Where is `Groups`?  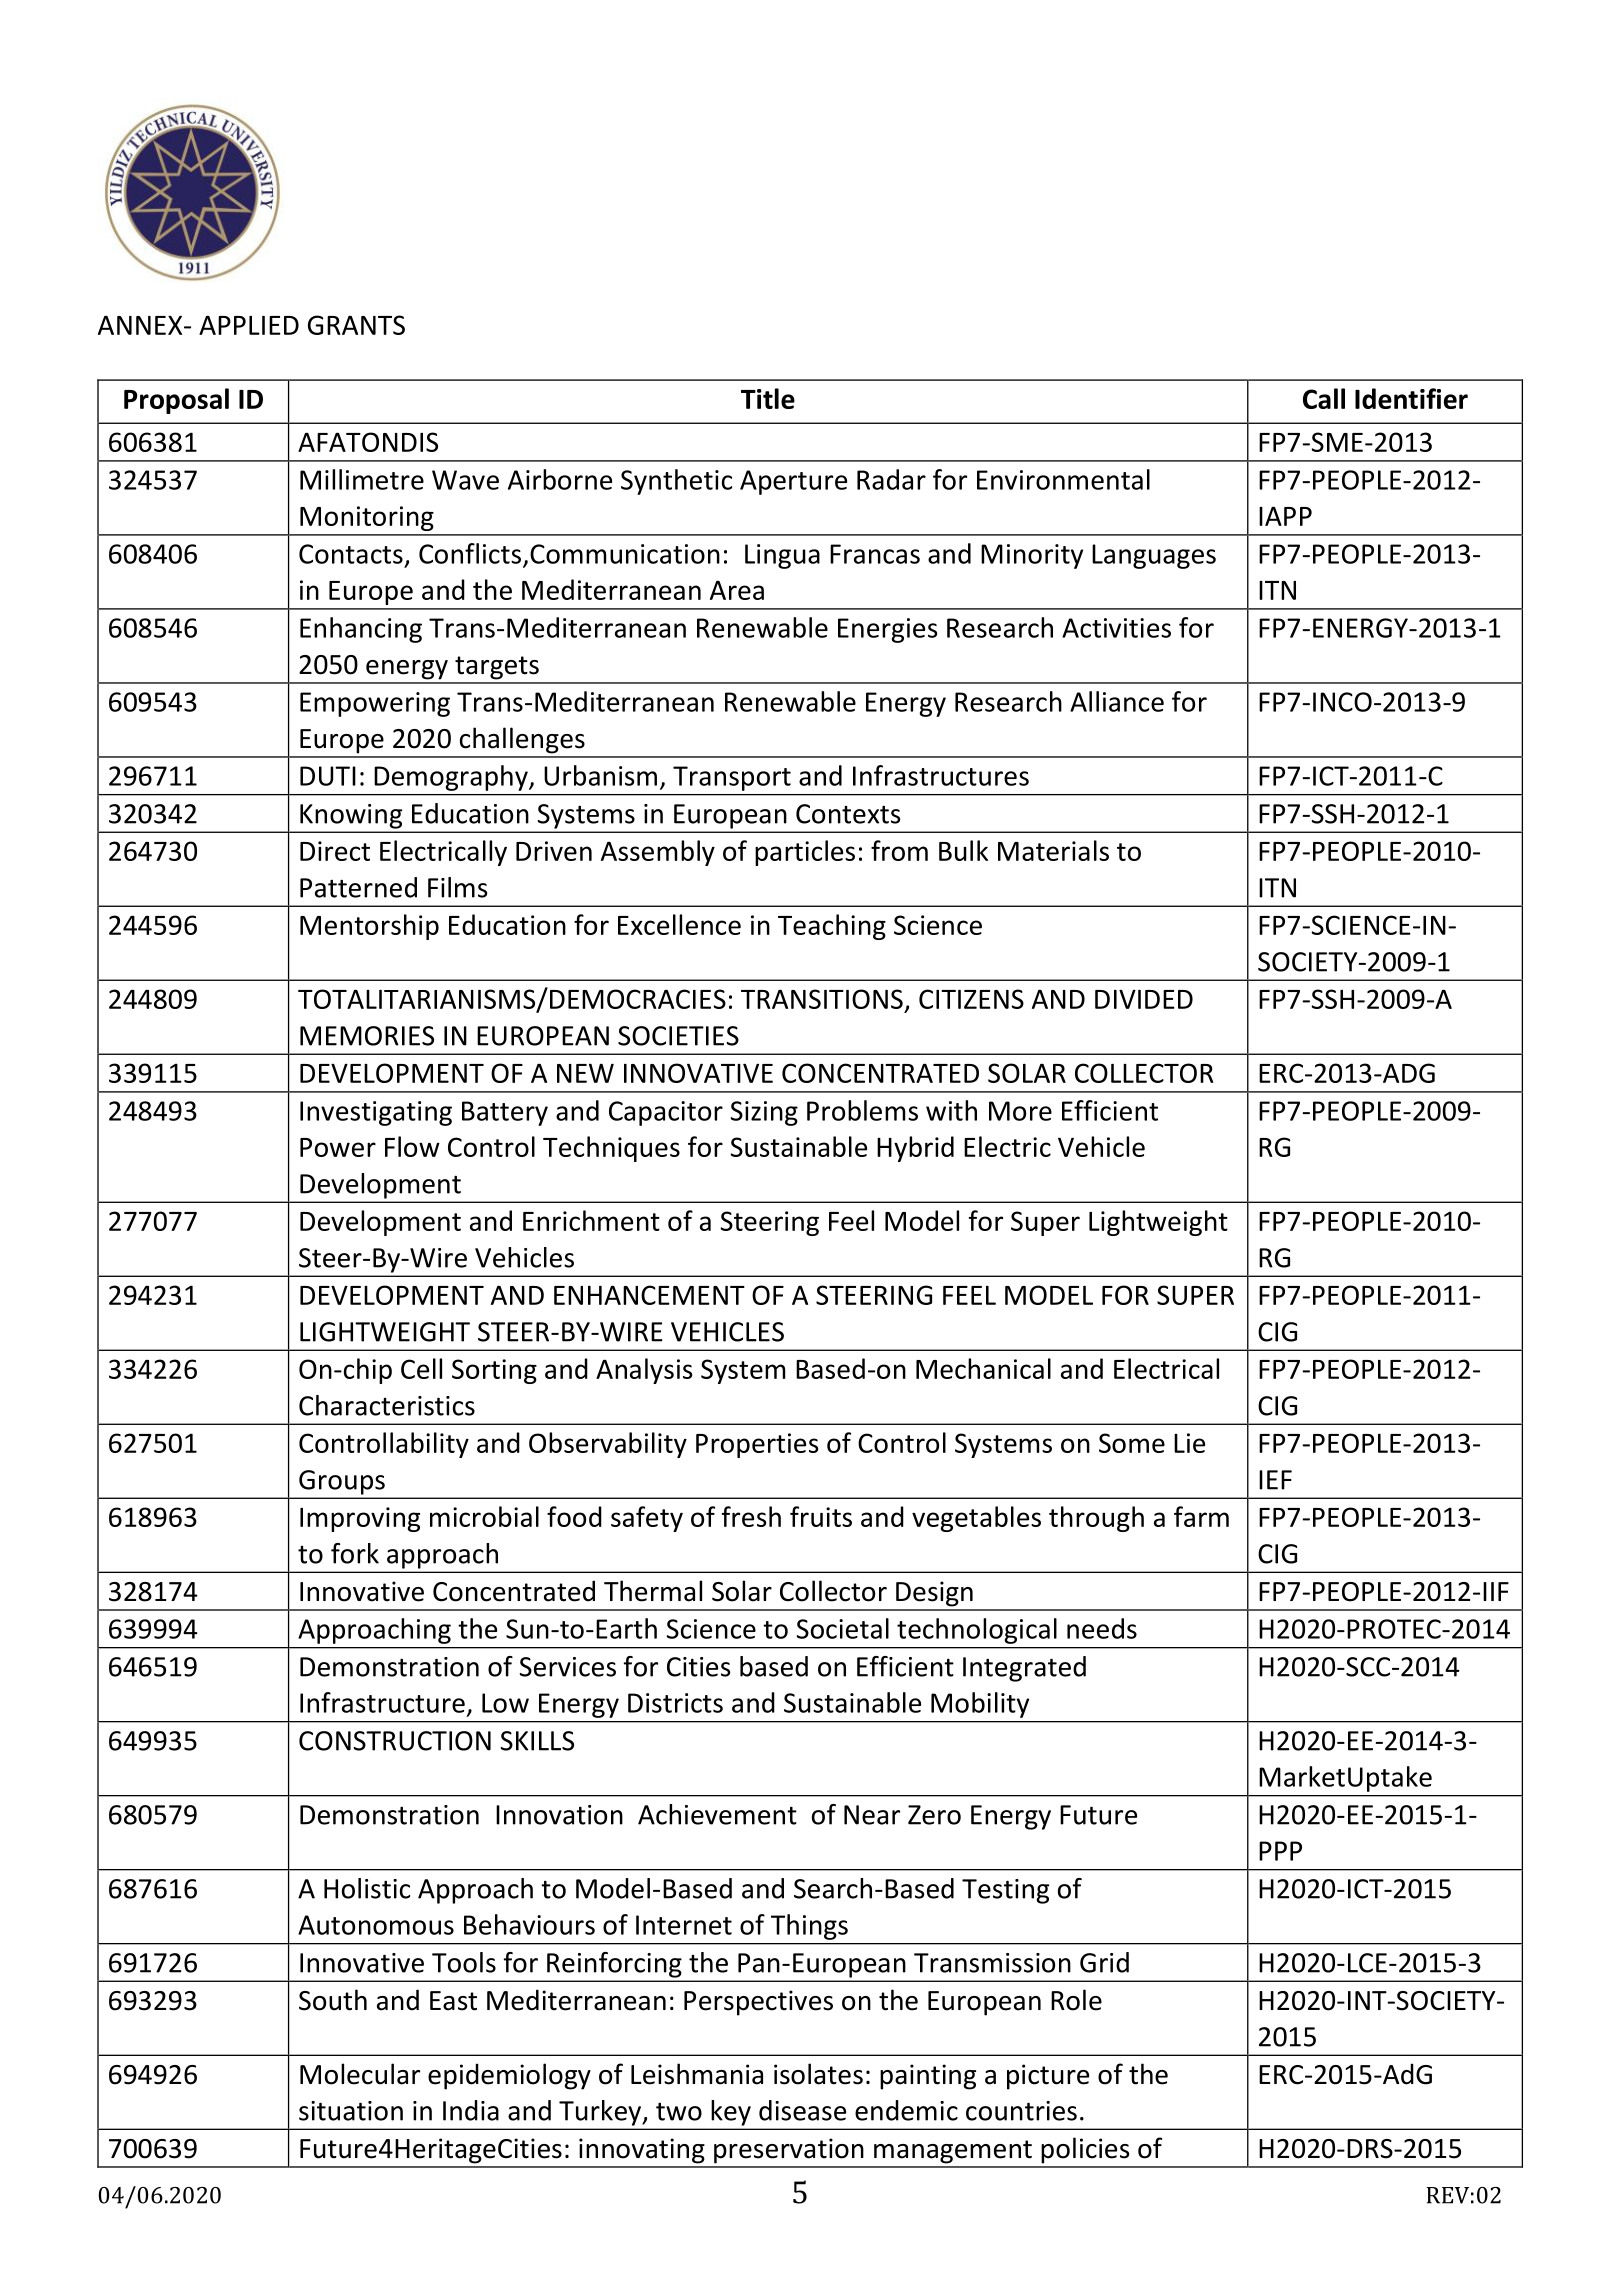
Groups is located at coordinates (342, 1482).
